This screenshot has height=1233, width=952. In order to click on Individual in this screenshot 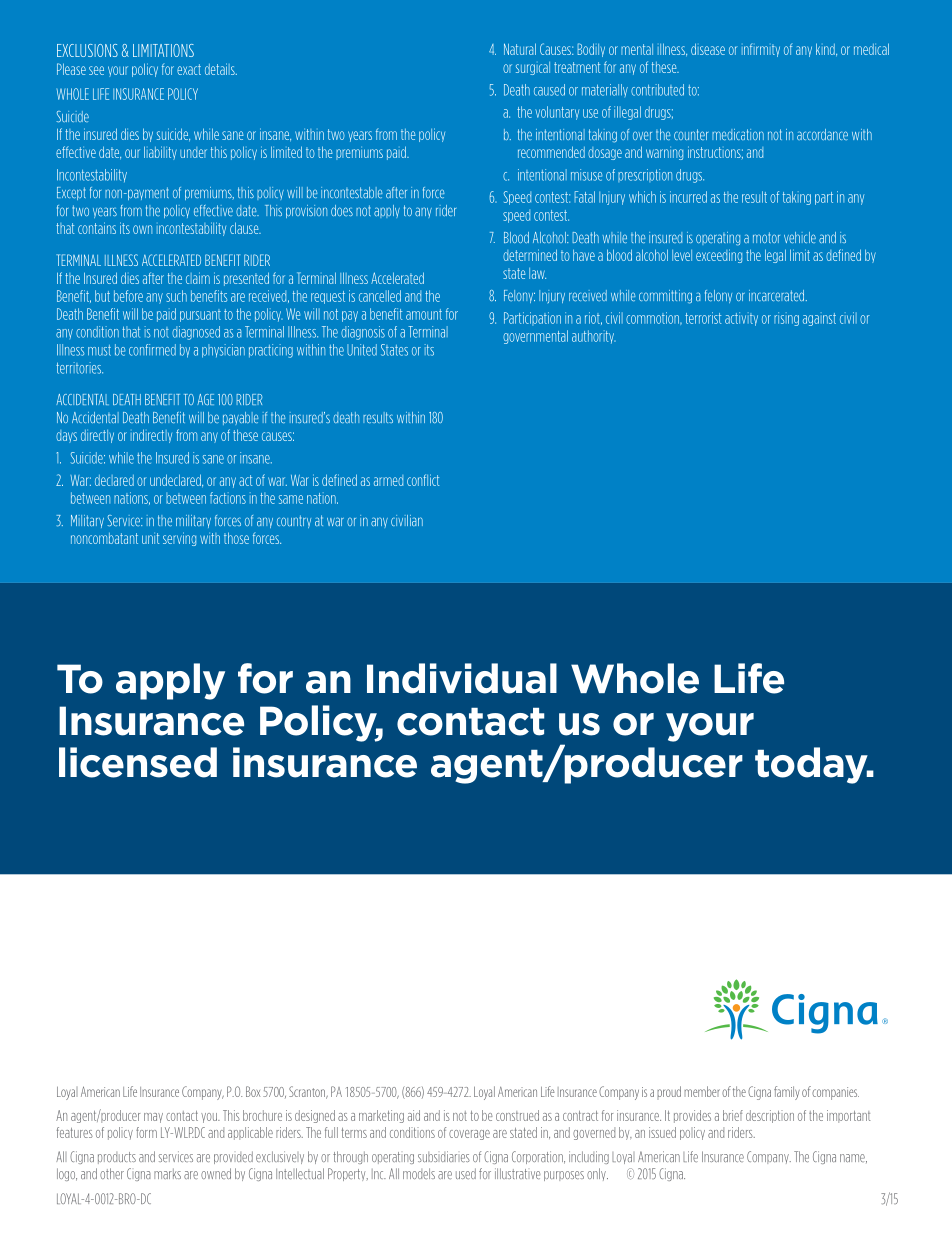, I will do `click(462, 678)`.
